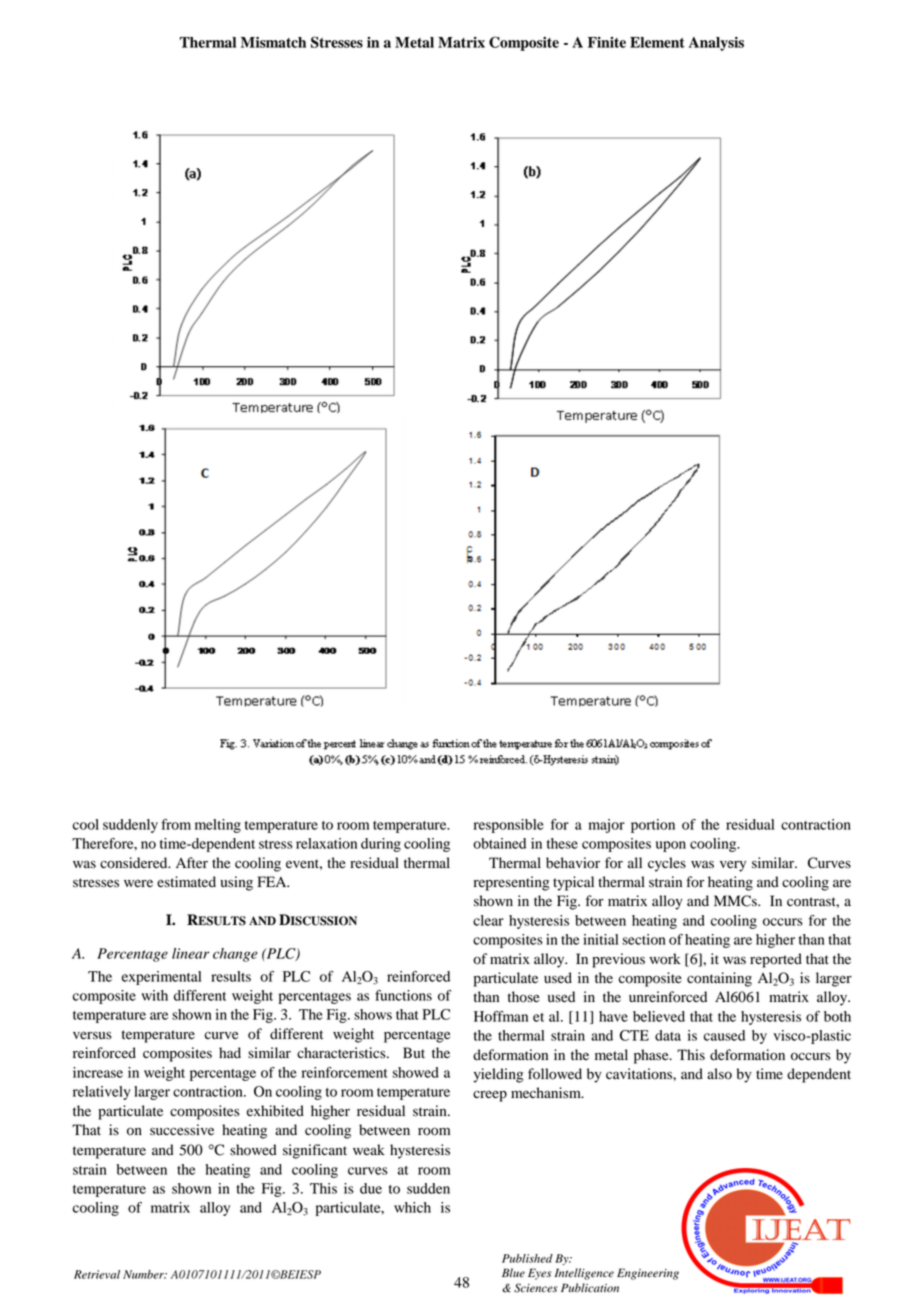  Describe the element at coordinates (97, 1274) in the screenshot. I see `Retrieval` at that location.
